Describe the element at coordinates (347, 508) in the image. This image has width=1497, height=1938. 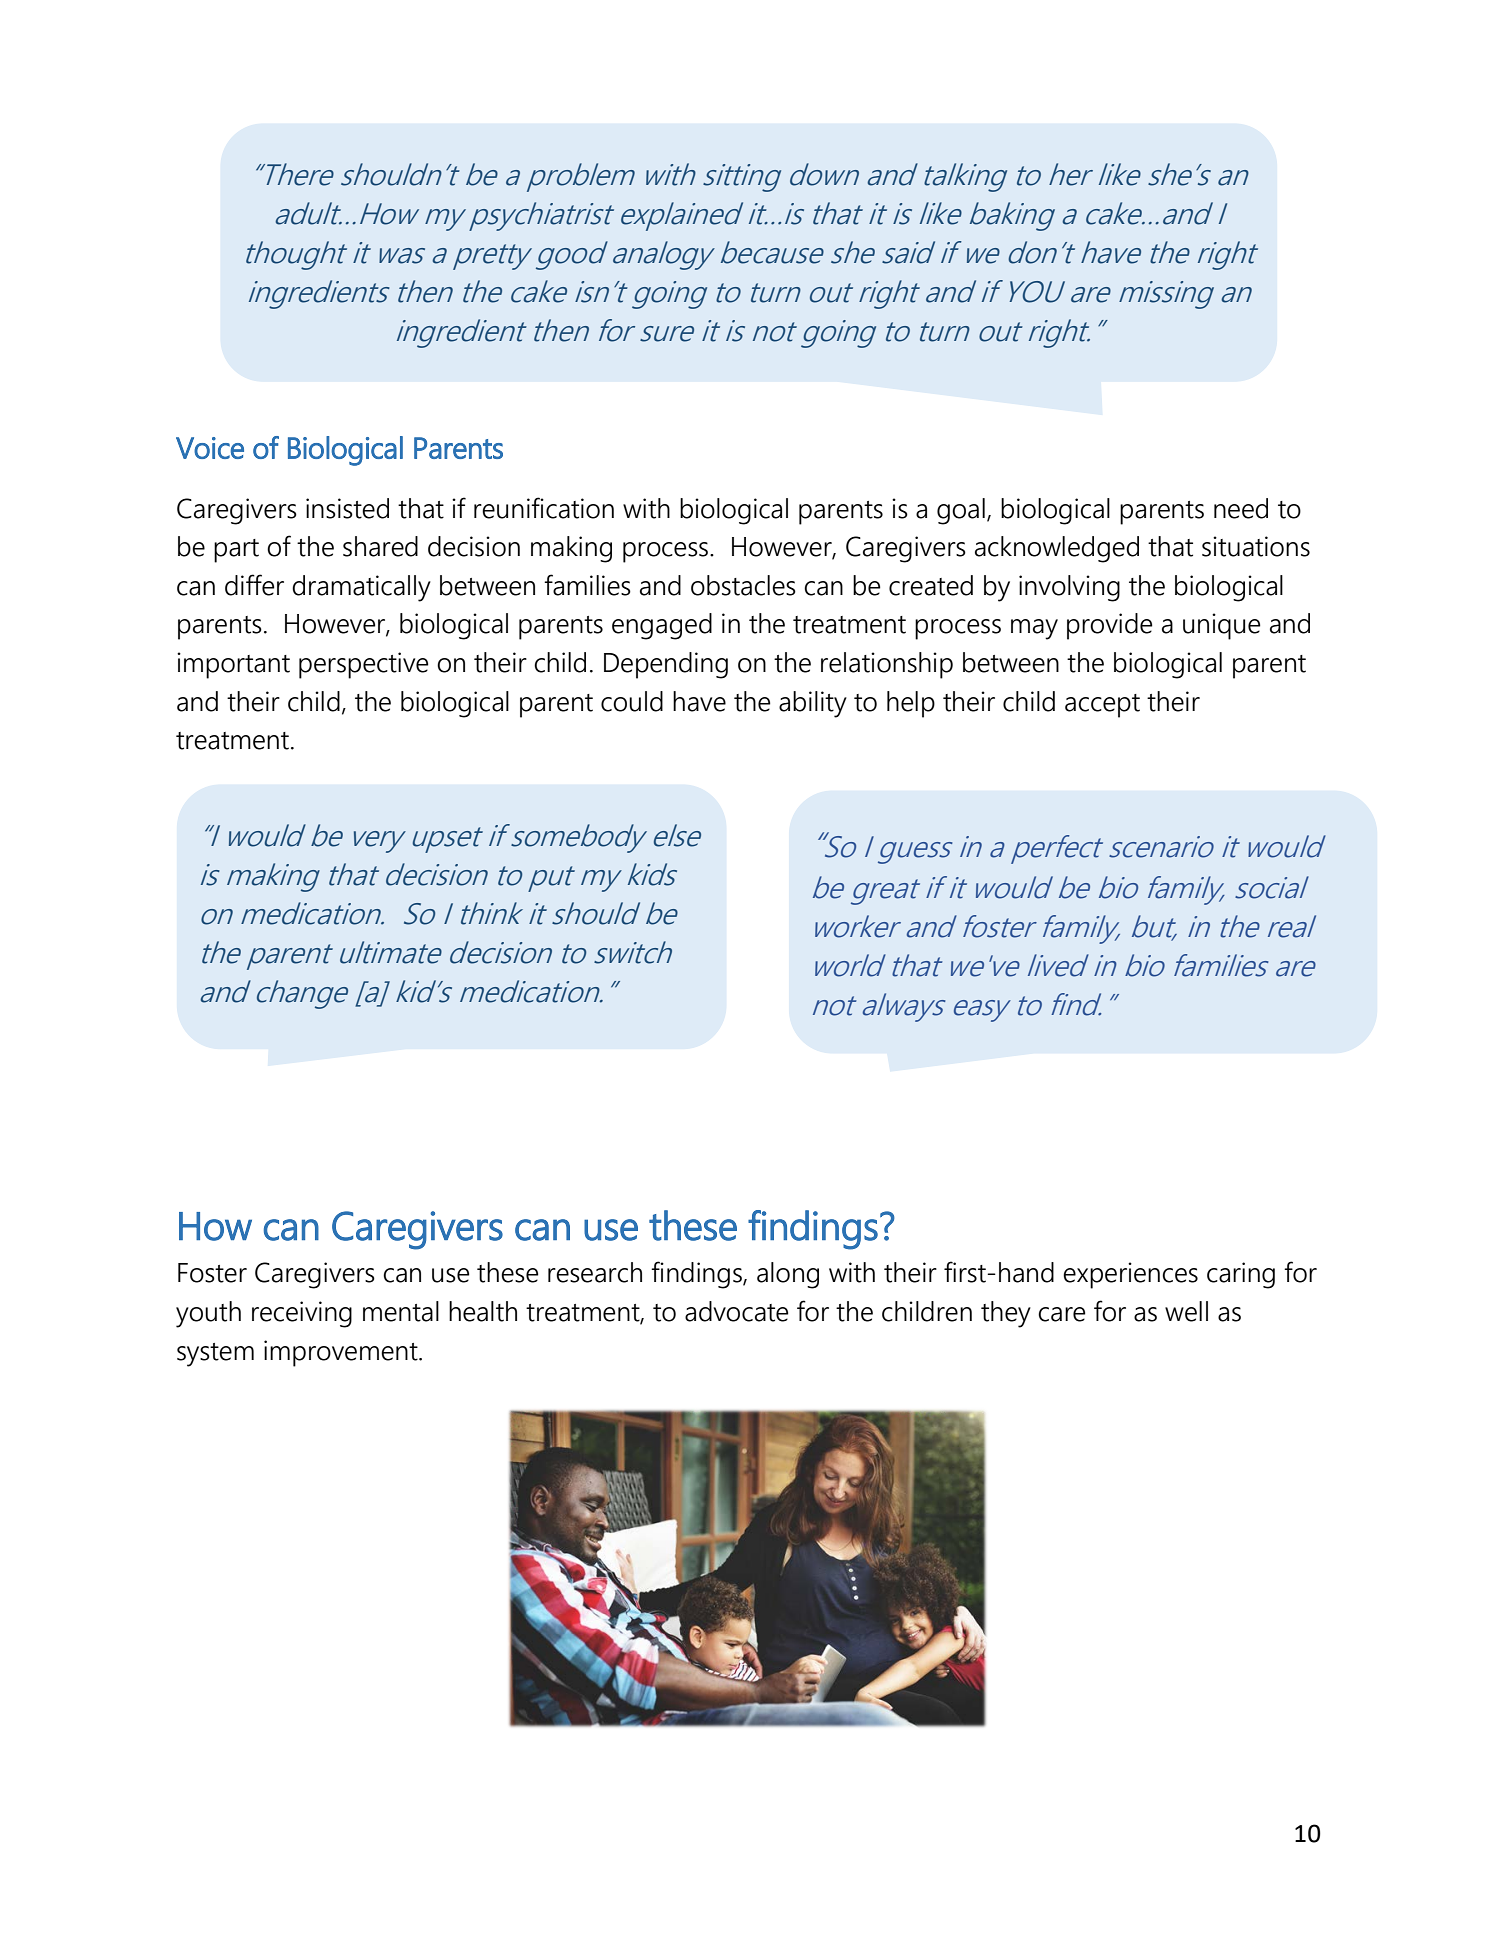
I see `insisted` at that location.
